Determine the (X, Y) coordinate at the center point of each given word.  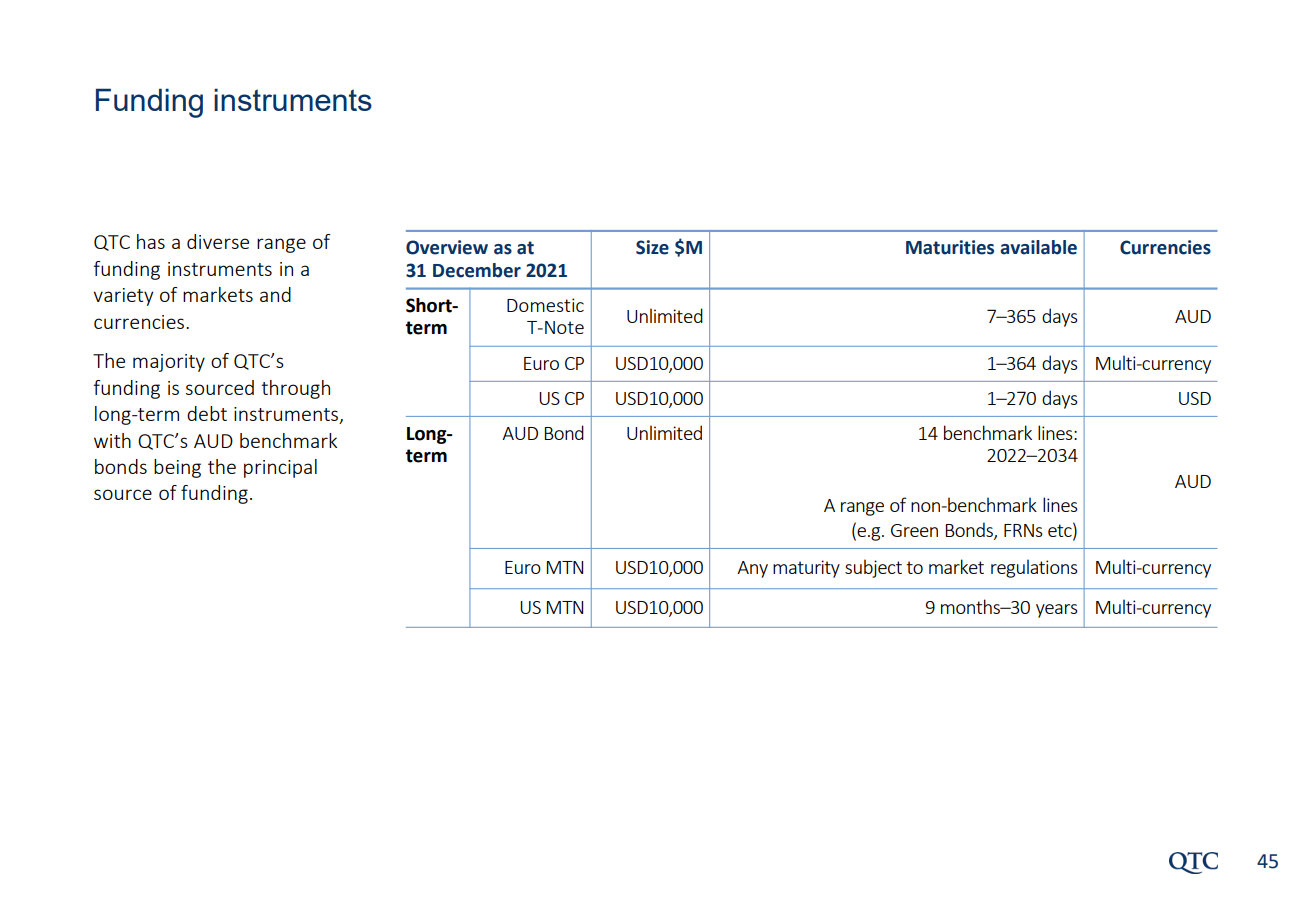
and (275, 294)
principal (280, 468)
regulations (1034, 568)
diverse (218, 241)
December (477, 270)
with (112, 440)
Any (752, 569)
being (177, 468)
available (1038, 247)
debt (207, 413)
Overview (447, 247)
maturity (806, 569)
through (295, 389)
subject (873, 568)
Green (914, 530)
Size (652, 247)
